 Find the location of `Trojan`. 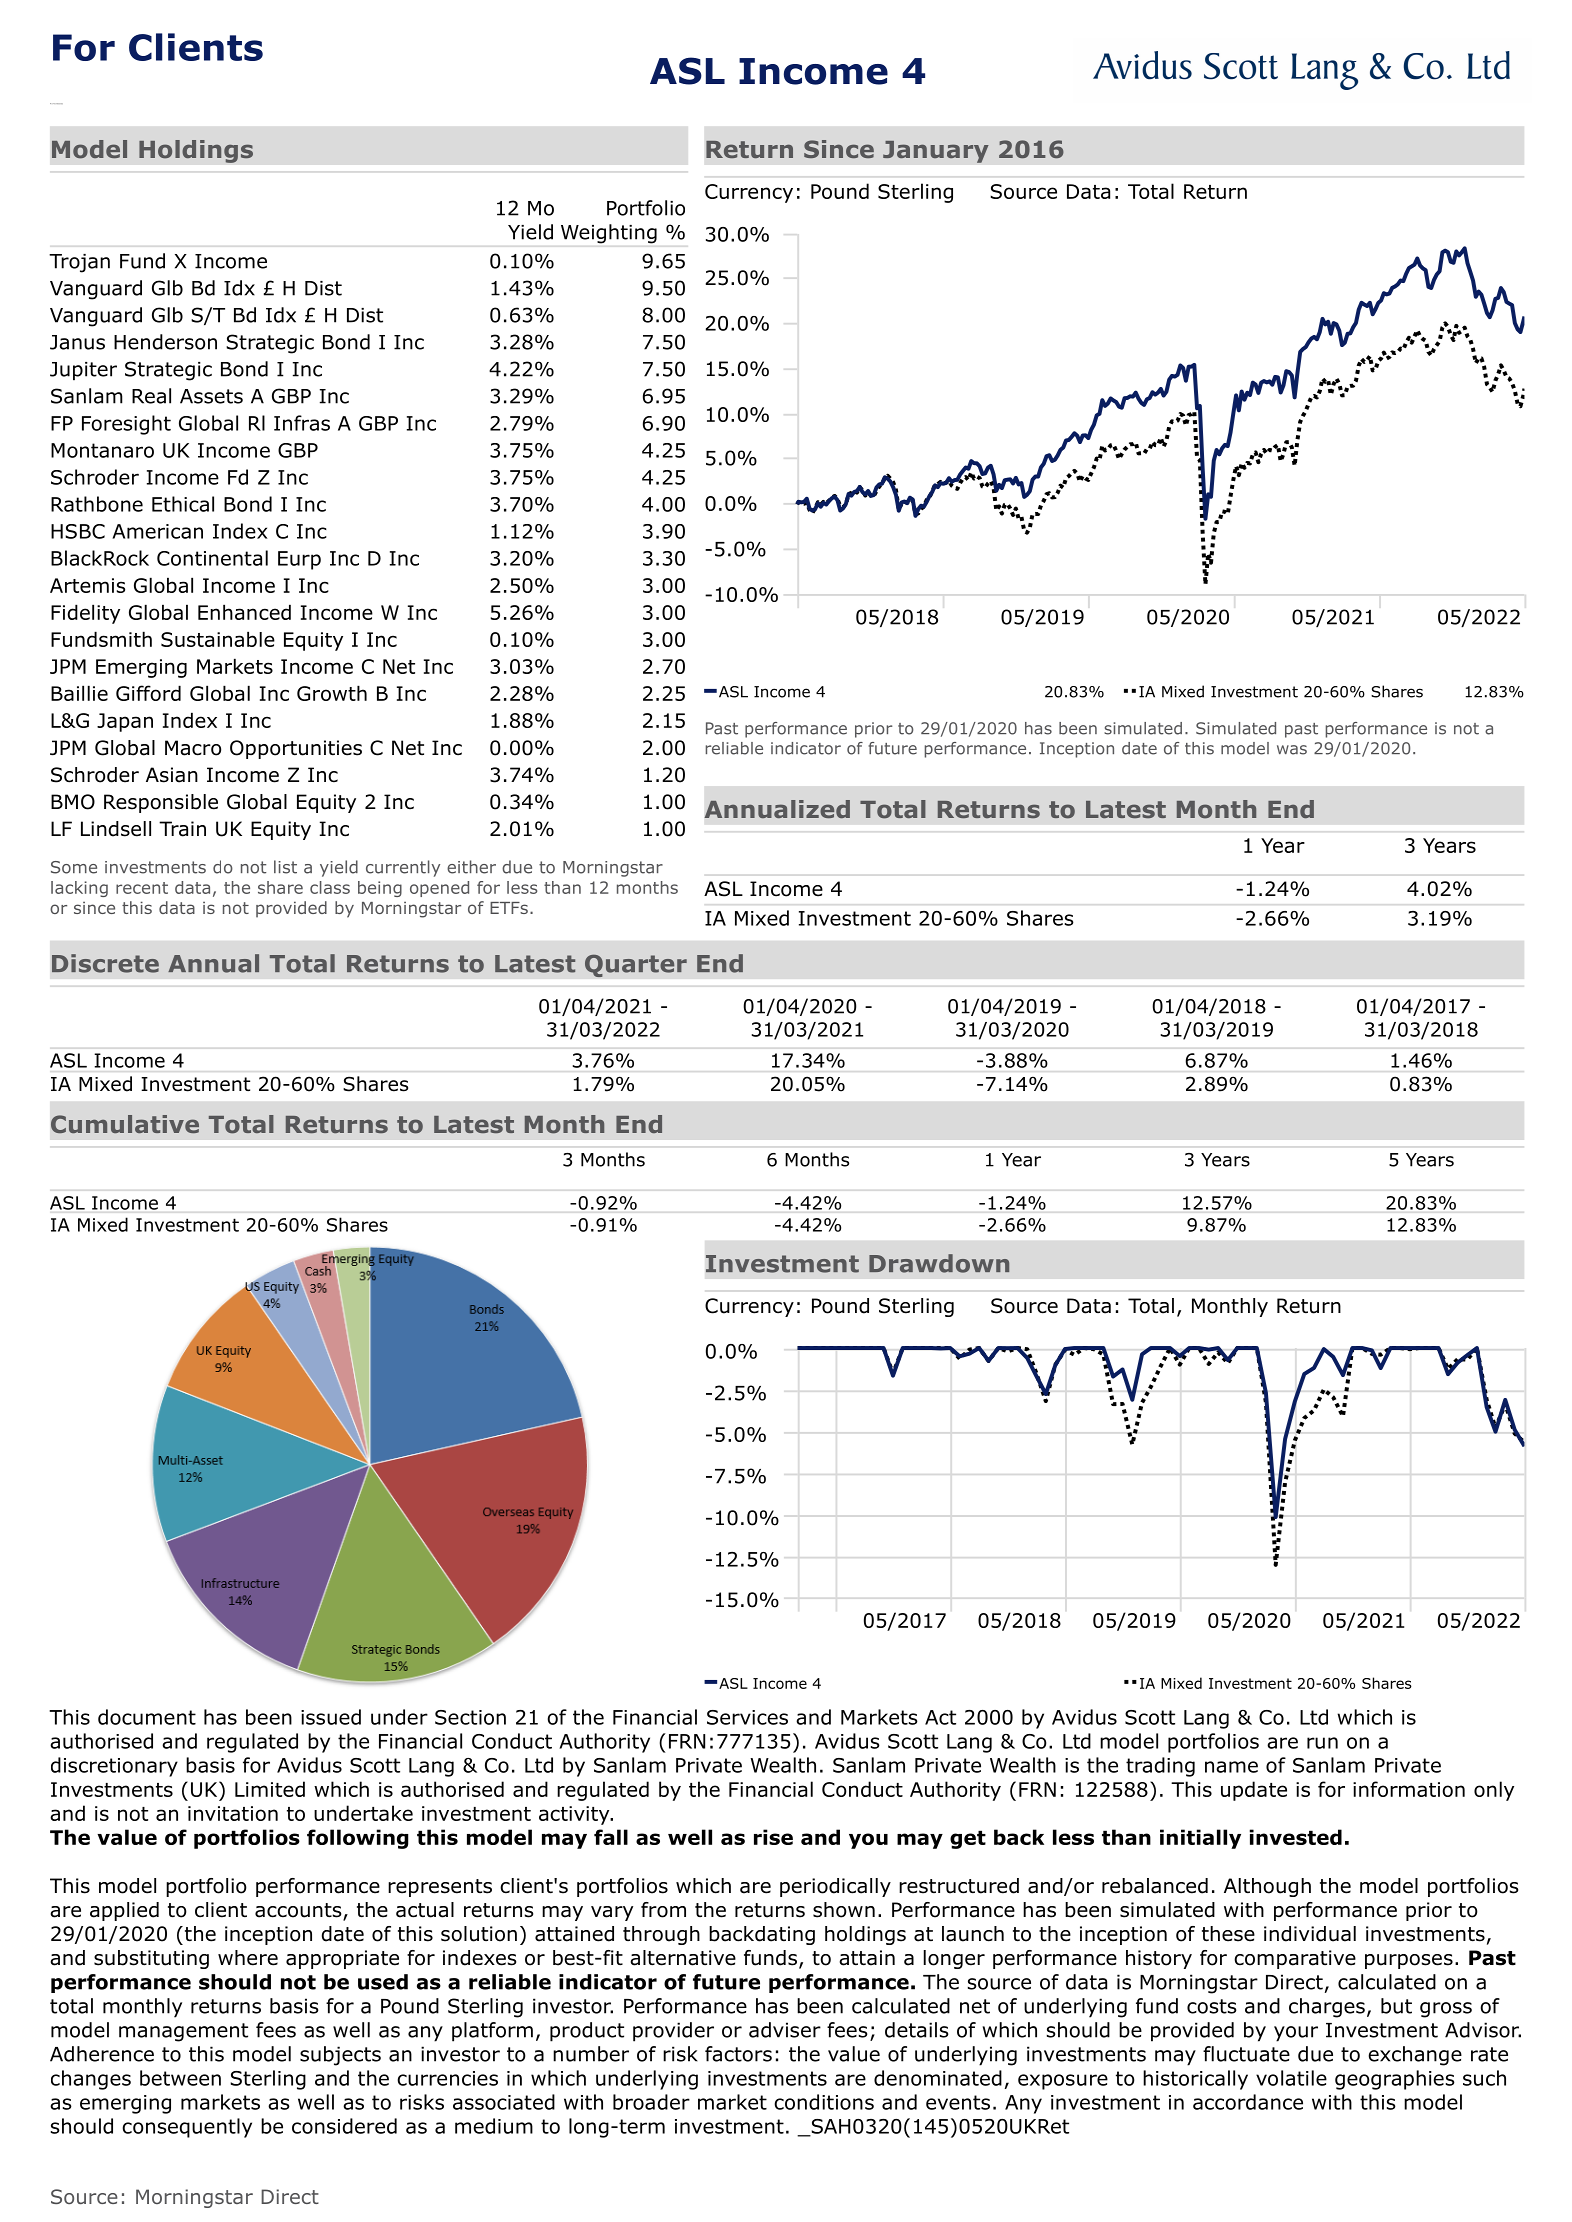

Trojan is located at coordinates (79, 263).
